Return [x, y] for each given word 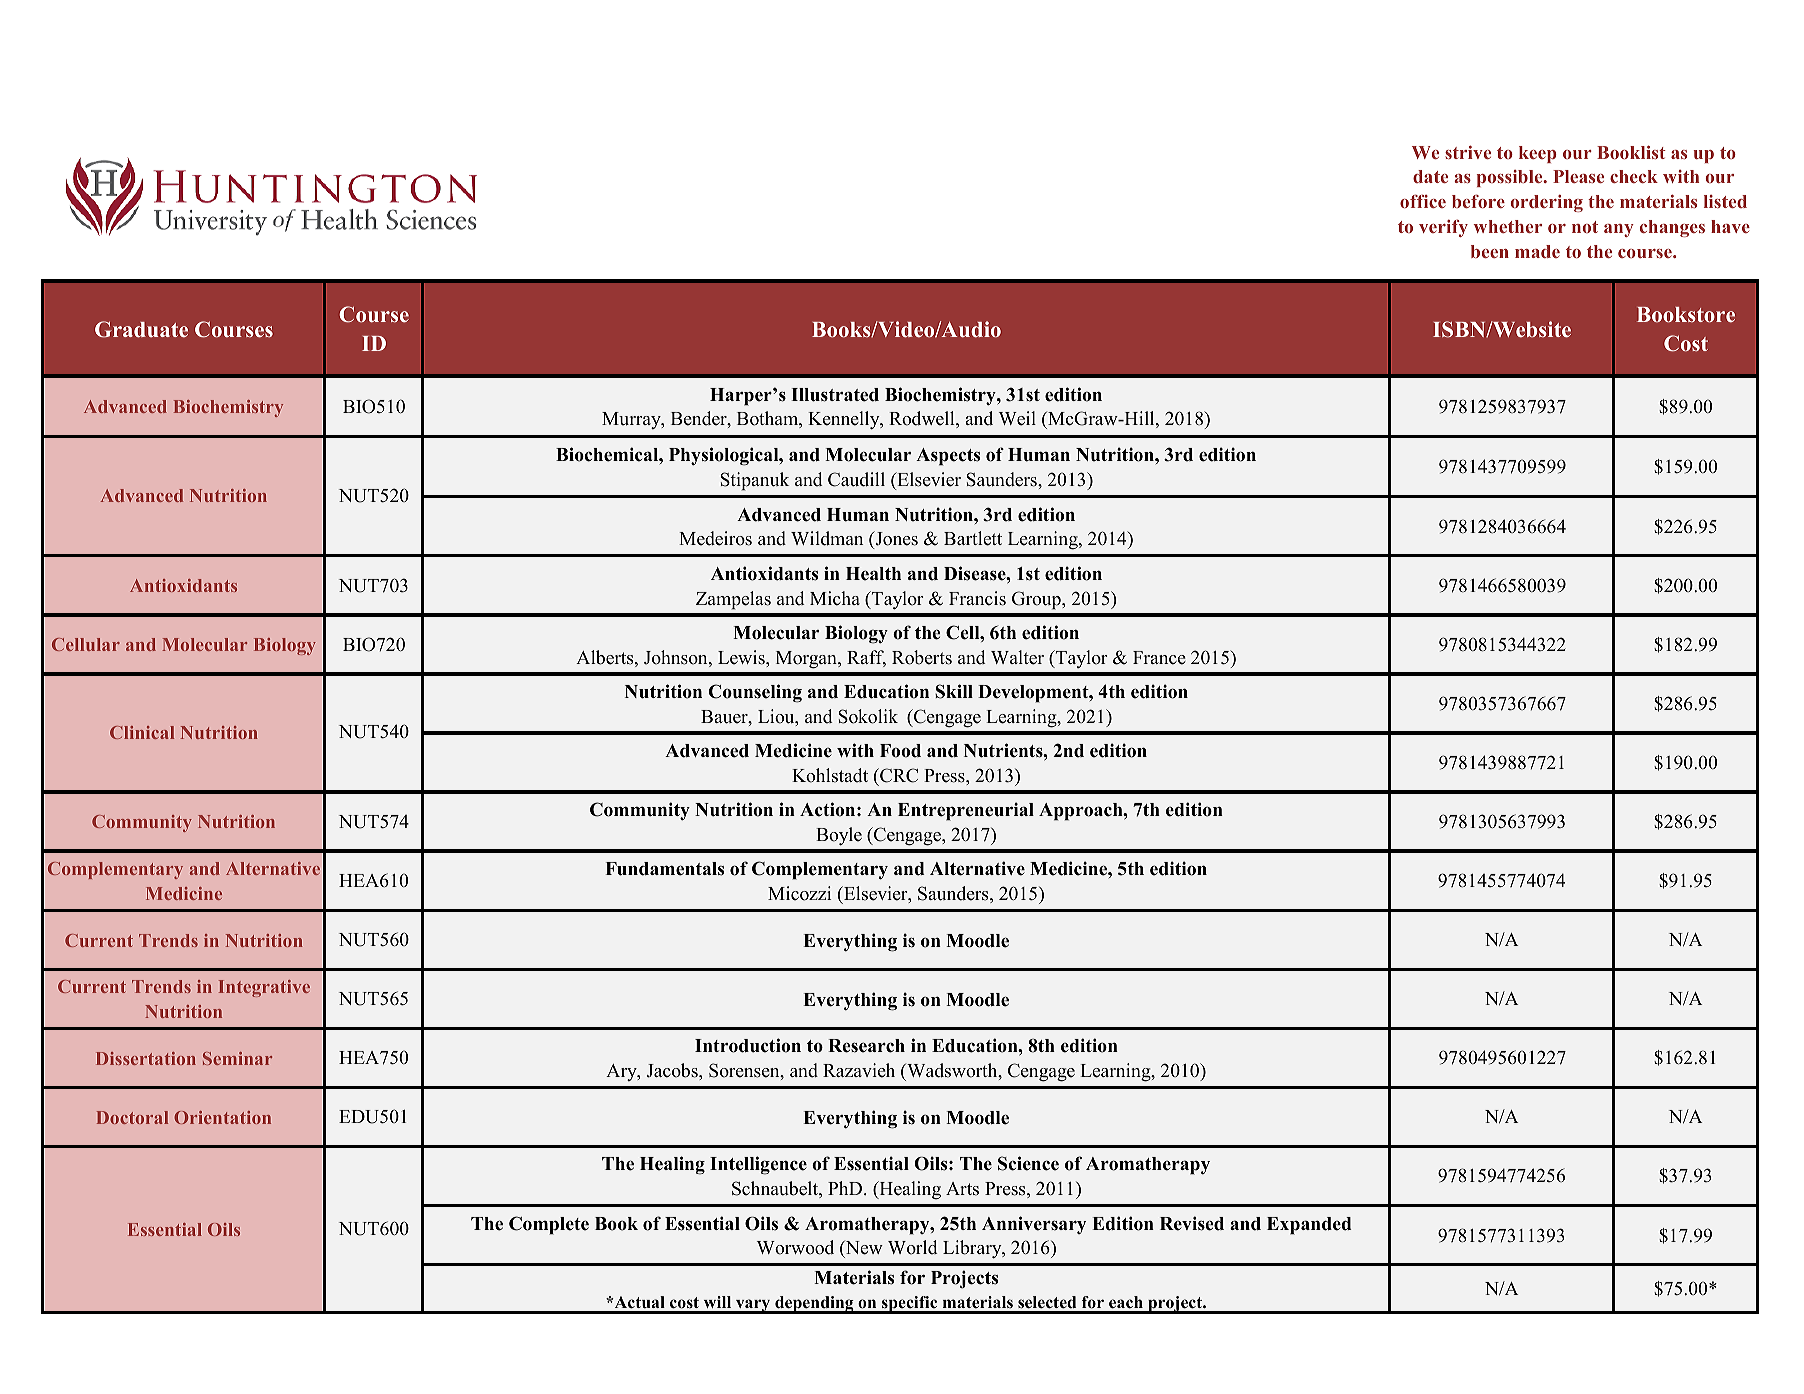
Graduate [141, 329]
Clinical [142, 732]
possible [1511, 178]
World [913, 1247]
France [1159, 658]
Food [900, 751]
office [1423, 201]
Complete [549, 1225]
